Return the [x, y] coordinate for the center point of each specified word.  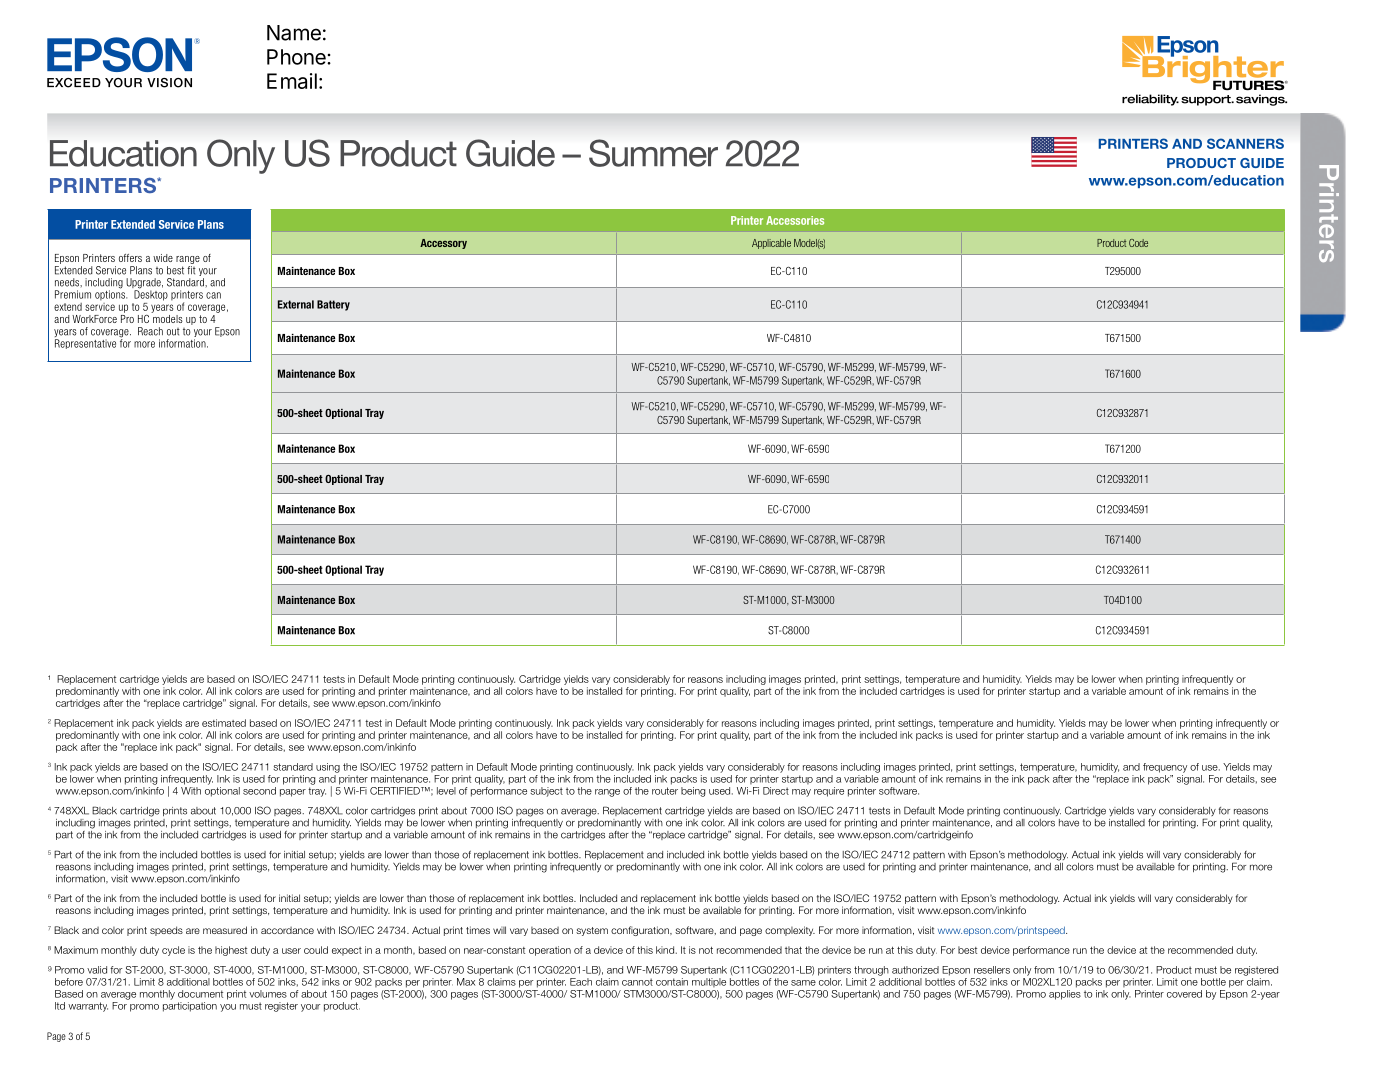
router [665, 791]
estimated [224, 723]
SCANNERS [1245, 143]
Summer [653, 153]
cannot [637, 982]
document [200, 994]
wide [163, 258]
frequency [1165, 768]
